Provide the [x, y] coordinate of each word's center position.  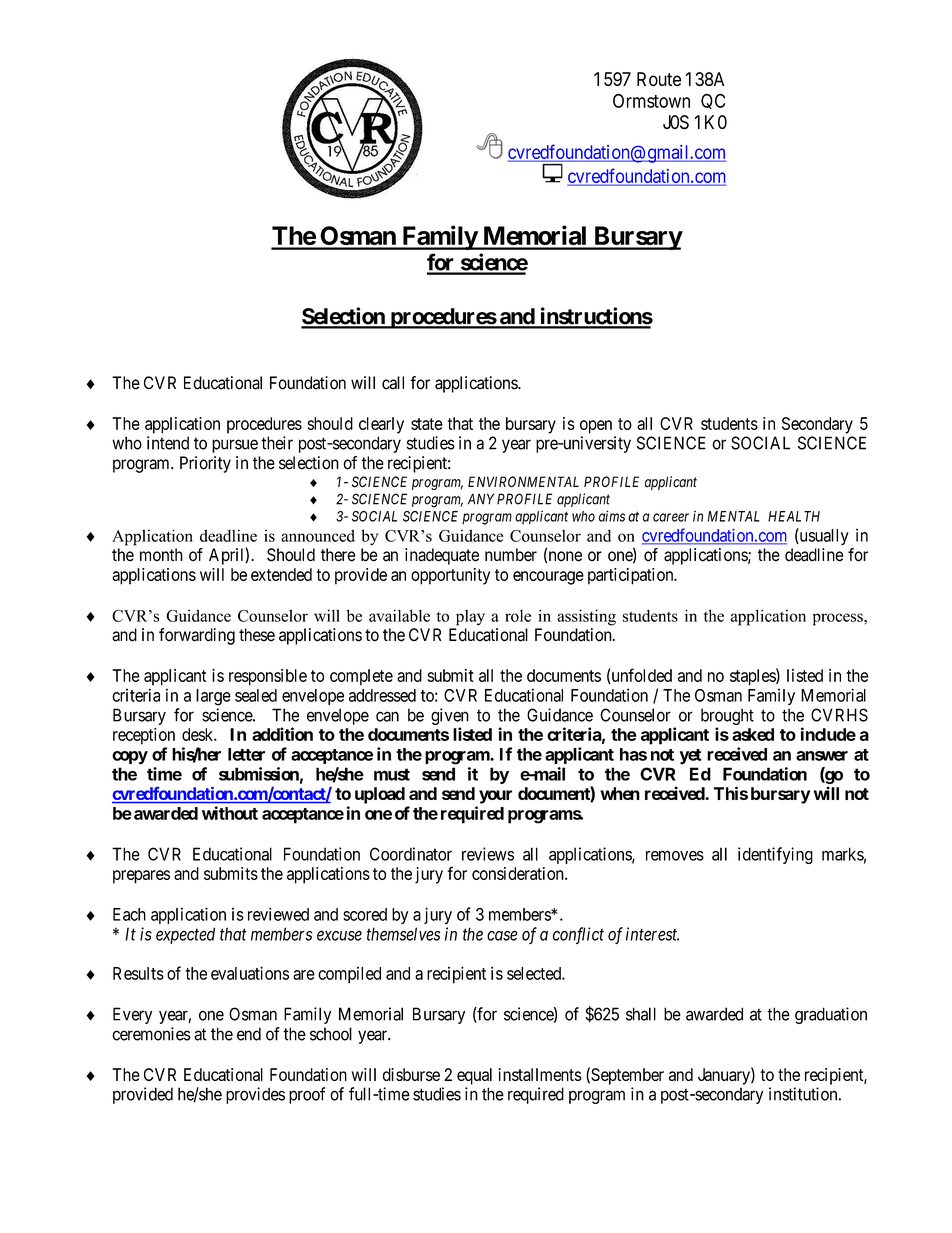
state [427, 424]
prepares [141, 877]
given [450, 718]
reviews [488, 854]
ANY [481, 499]
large [213, 697]
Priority [205, 464]
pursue [235, 446]
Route [659, 79]
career [671, 517]
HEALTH [794, 516]
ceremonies [151, 1034]
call [393, 383]
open [596, 427]
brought [727, 718]
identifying [775, 855]
